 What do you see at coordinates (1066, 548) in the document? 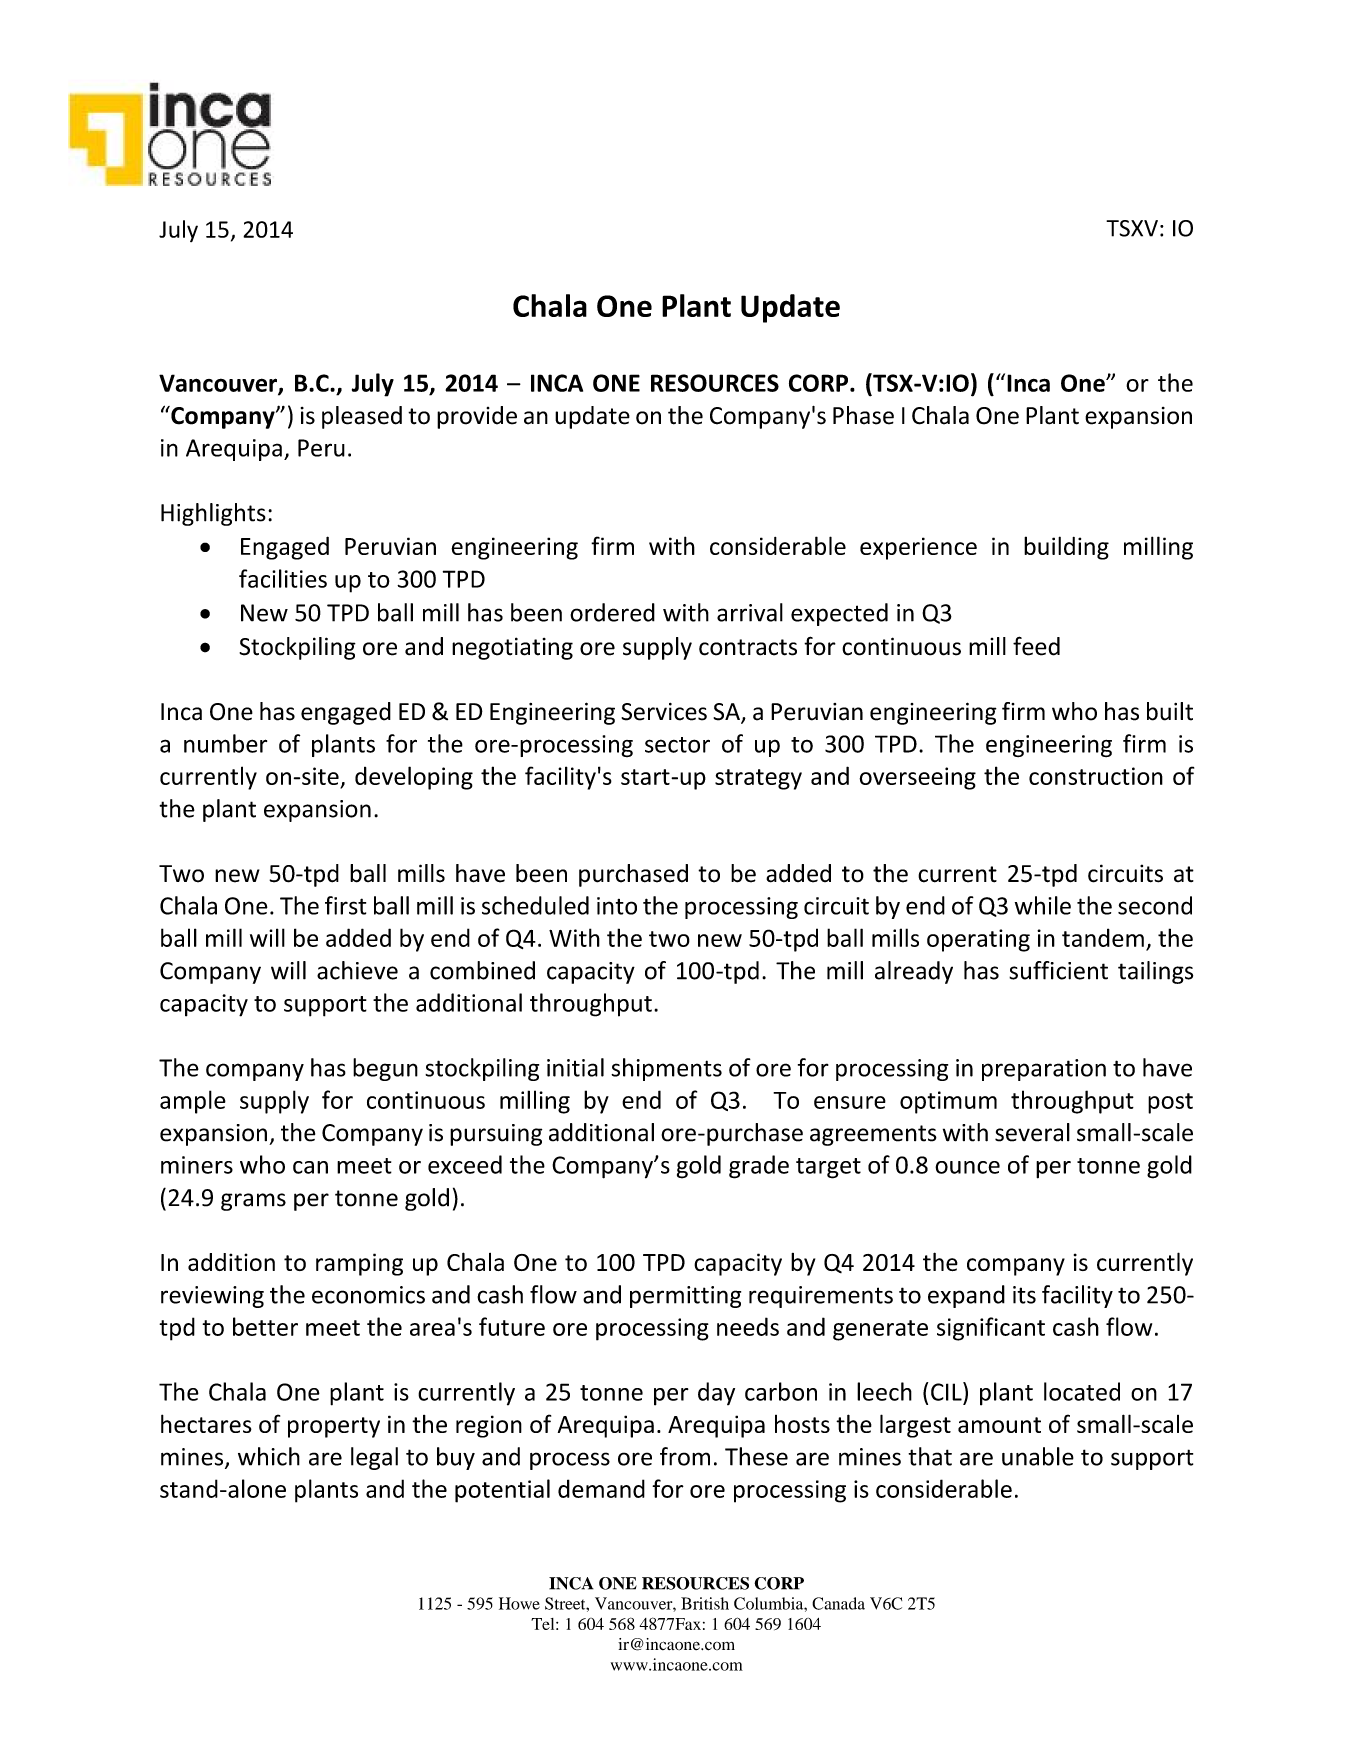
I see `building` at bounding box center [1066, 548].
